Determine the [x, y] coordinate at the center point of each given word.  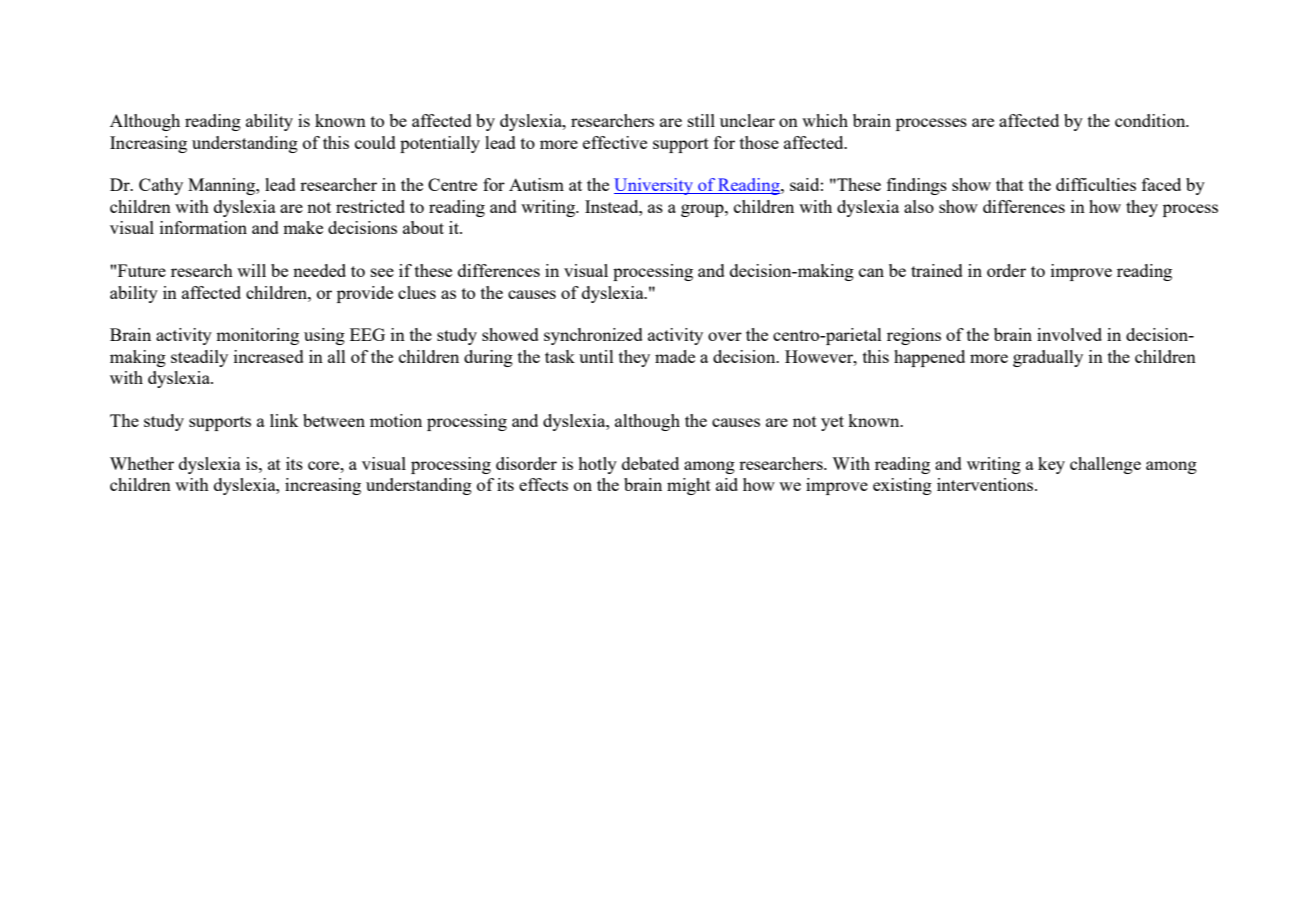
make [303, 227]
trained [937, 270]
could [375, 142]
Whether [142, 463]
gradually [1048, 358]
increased [269, 356]
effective [615, 142]
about [423, 227]
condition [1151, 120]
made [675, 356]
